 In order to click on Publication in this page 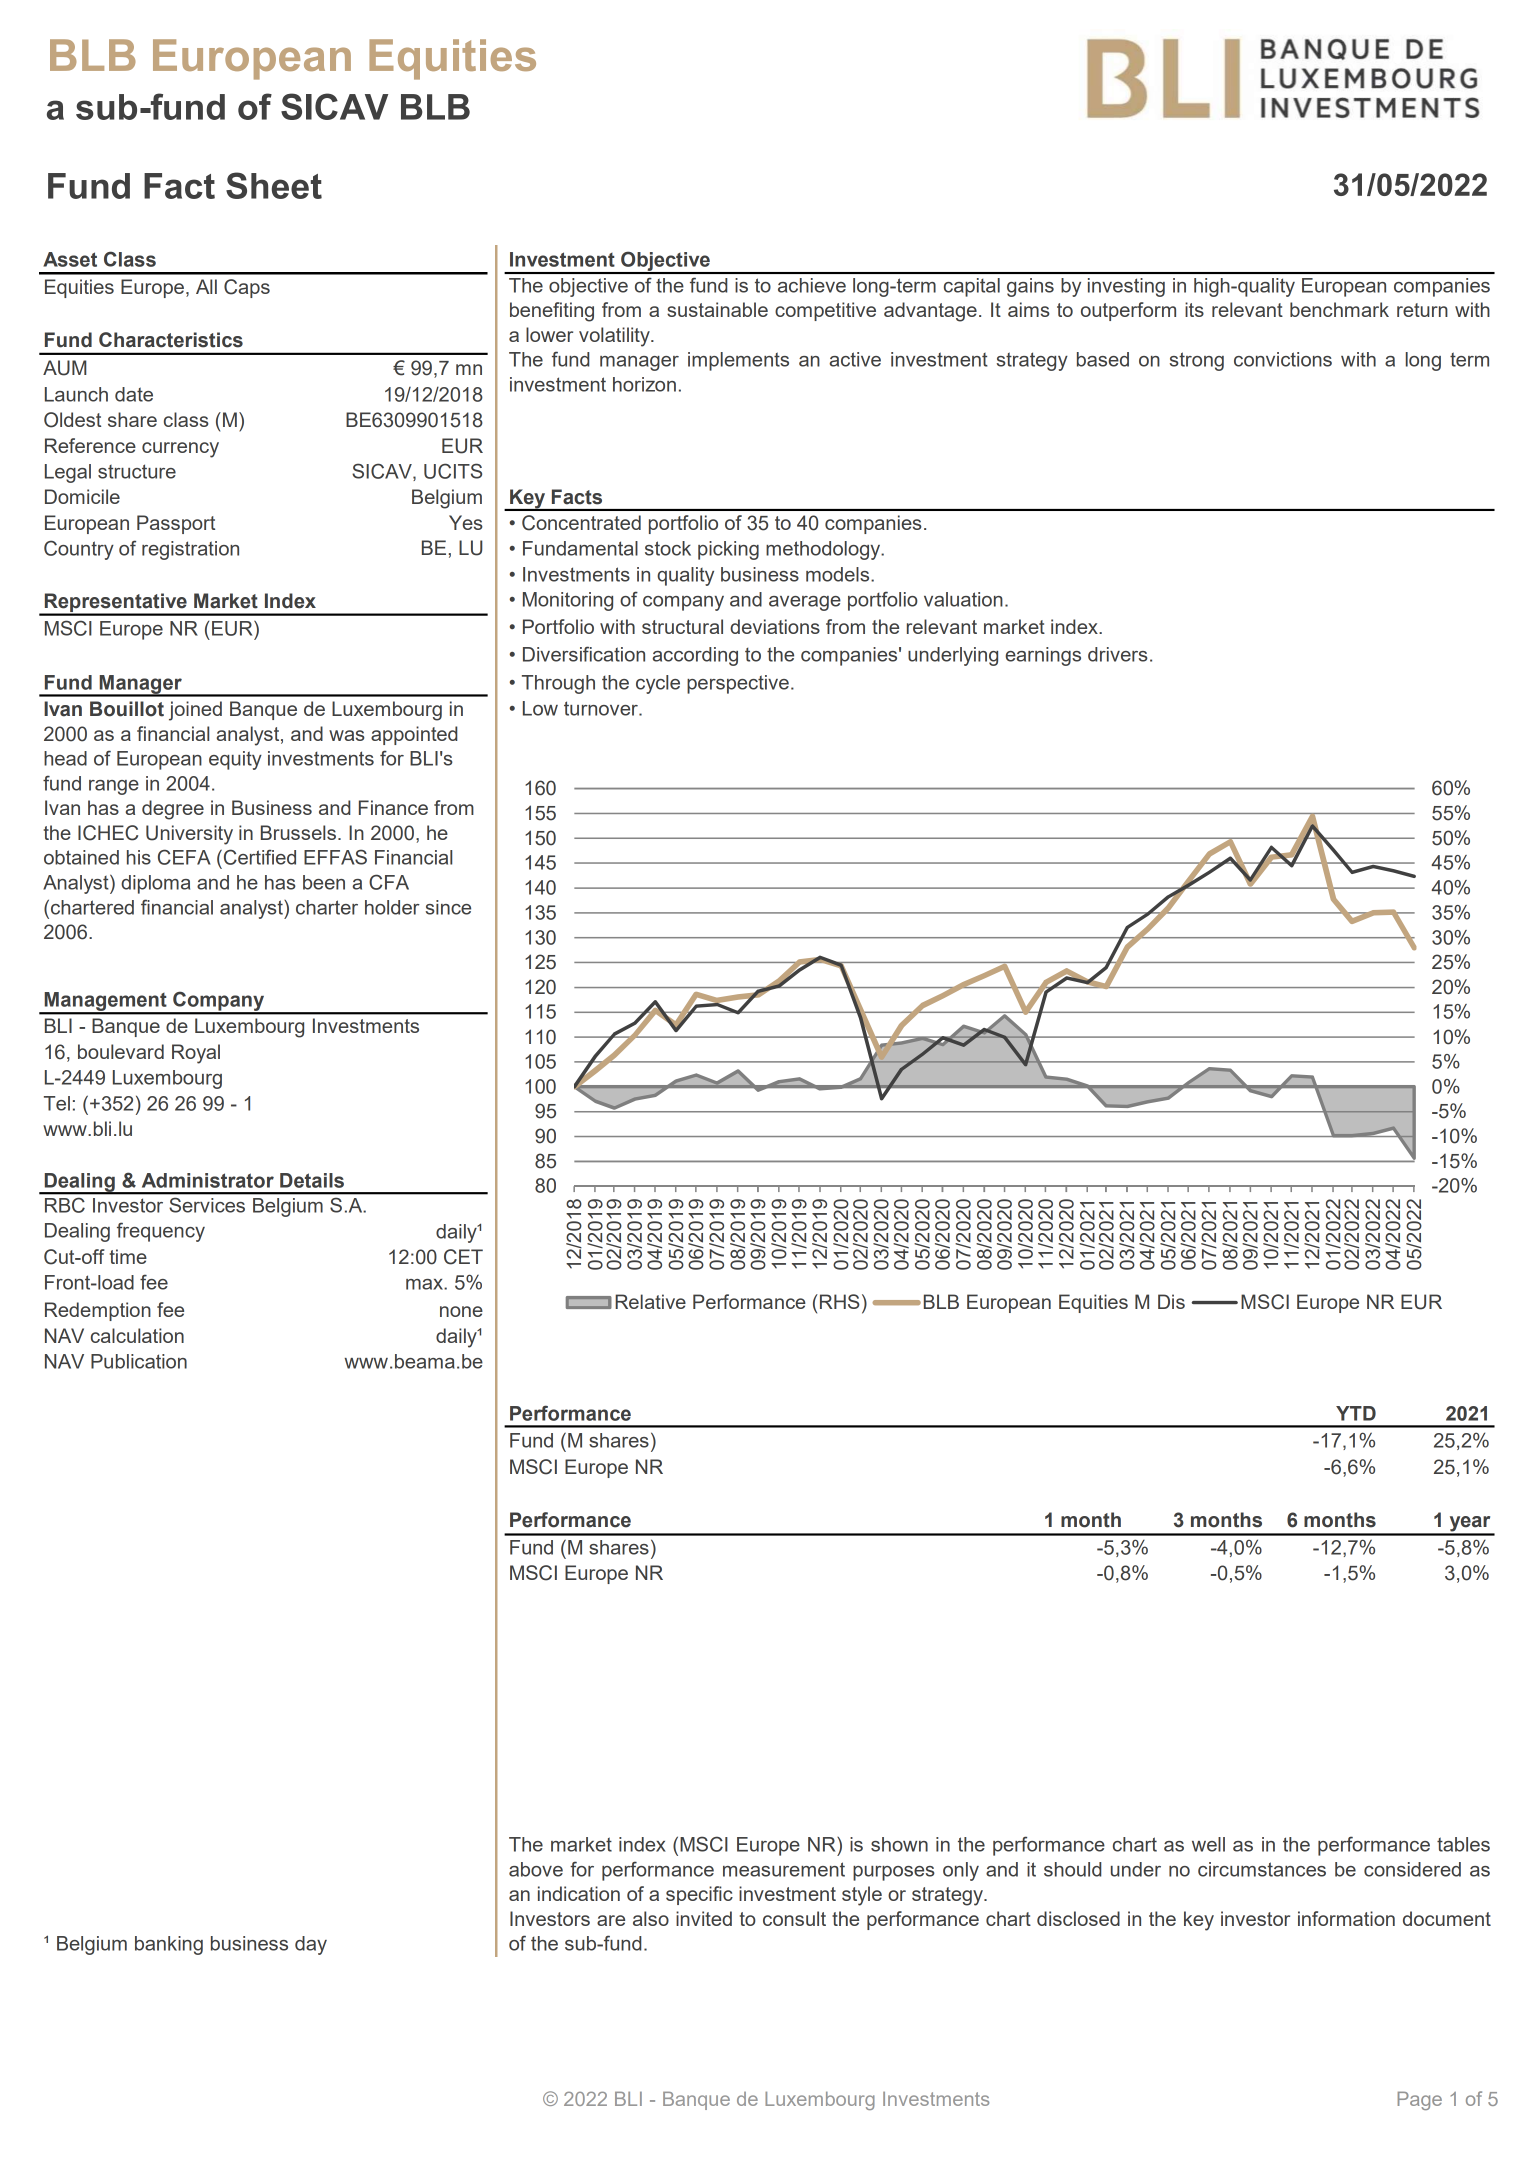, I will do `click(139, 1361)`.
